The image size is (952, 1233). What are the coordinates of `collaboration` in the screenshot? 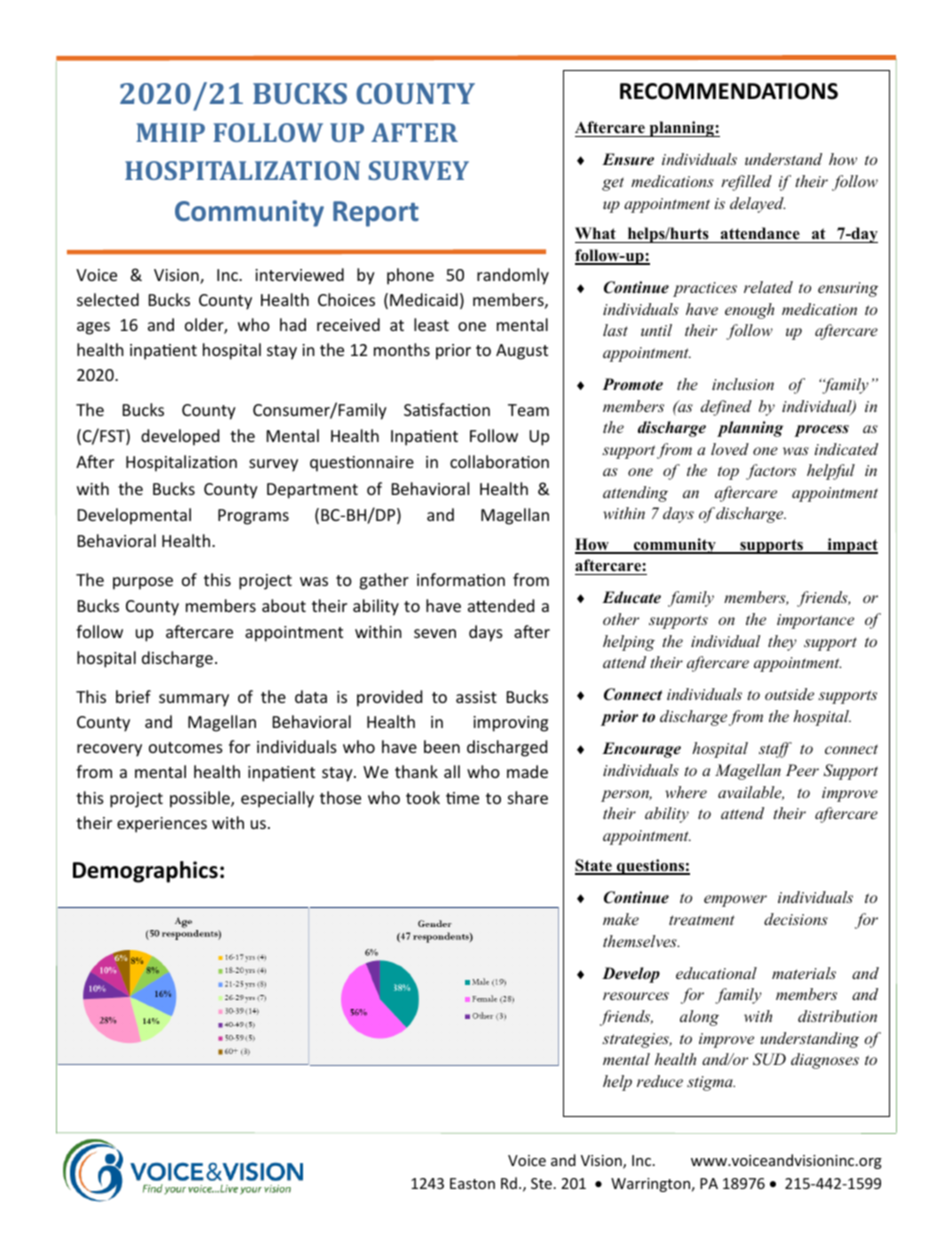 It's located at (499, 461).
